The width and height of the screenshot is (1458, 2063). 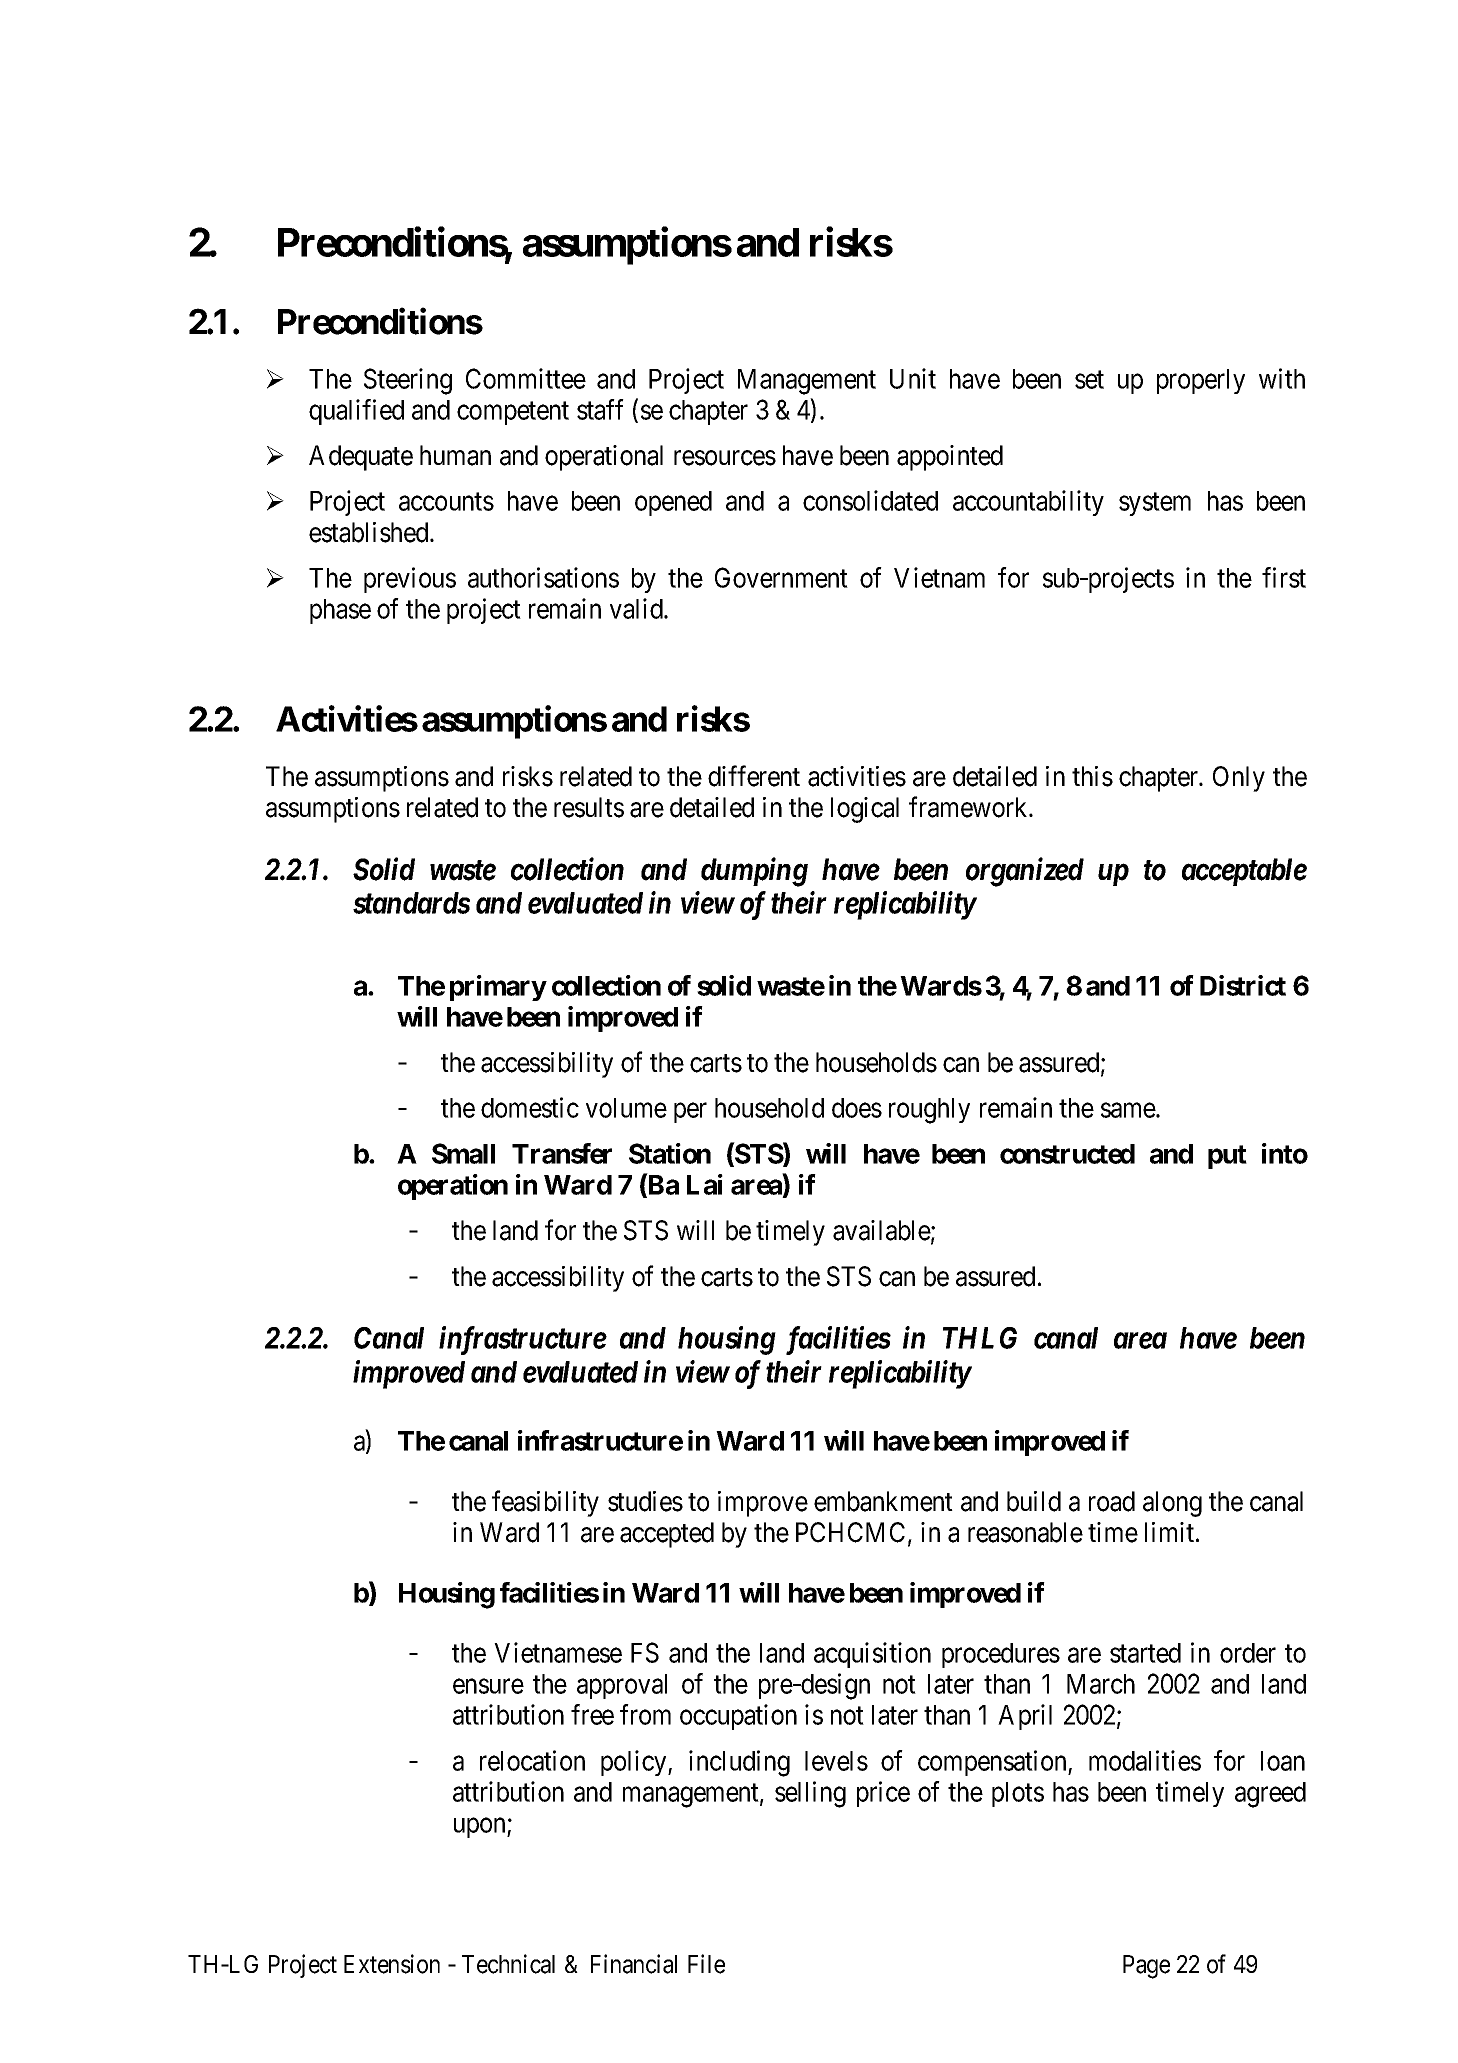 I want to click on Technical, so click(x=508, y=1964).
